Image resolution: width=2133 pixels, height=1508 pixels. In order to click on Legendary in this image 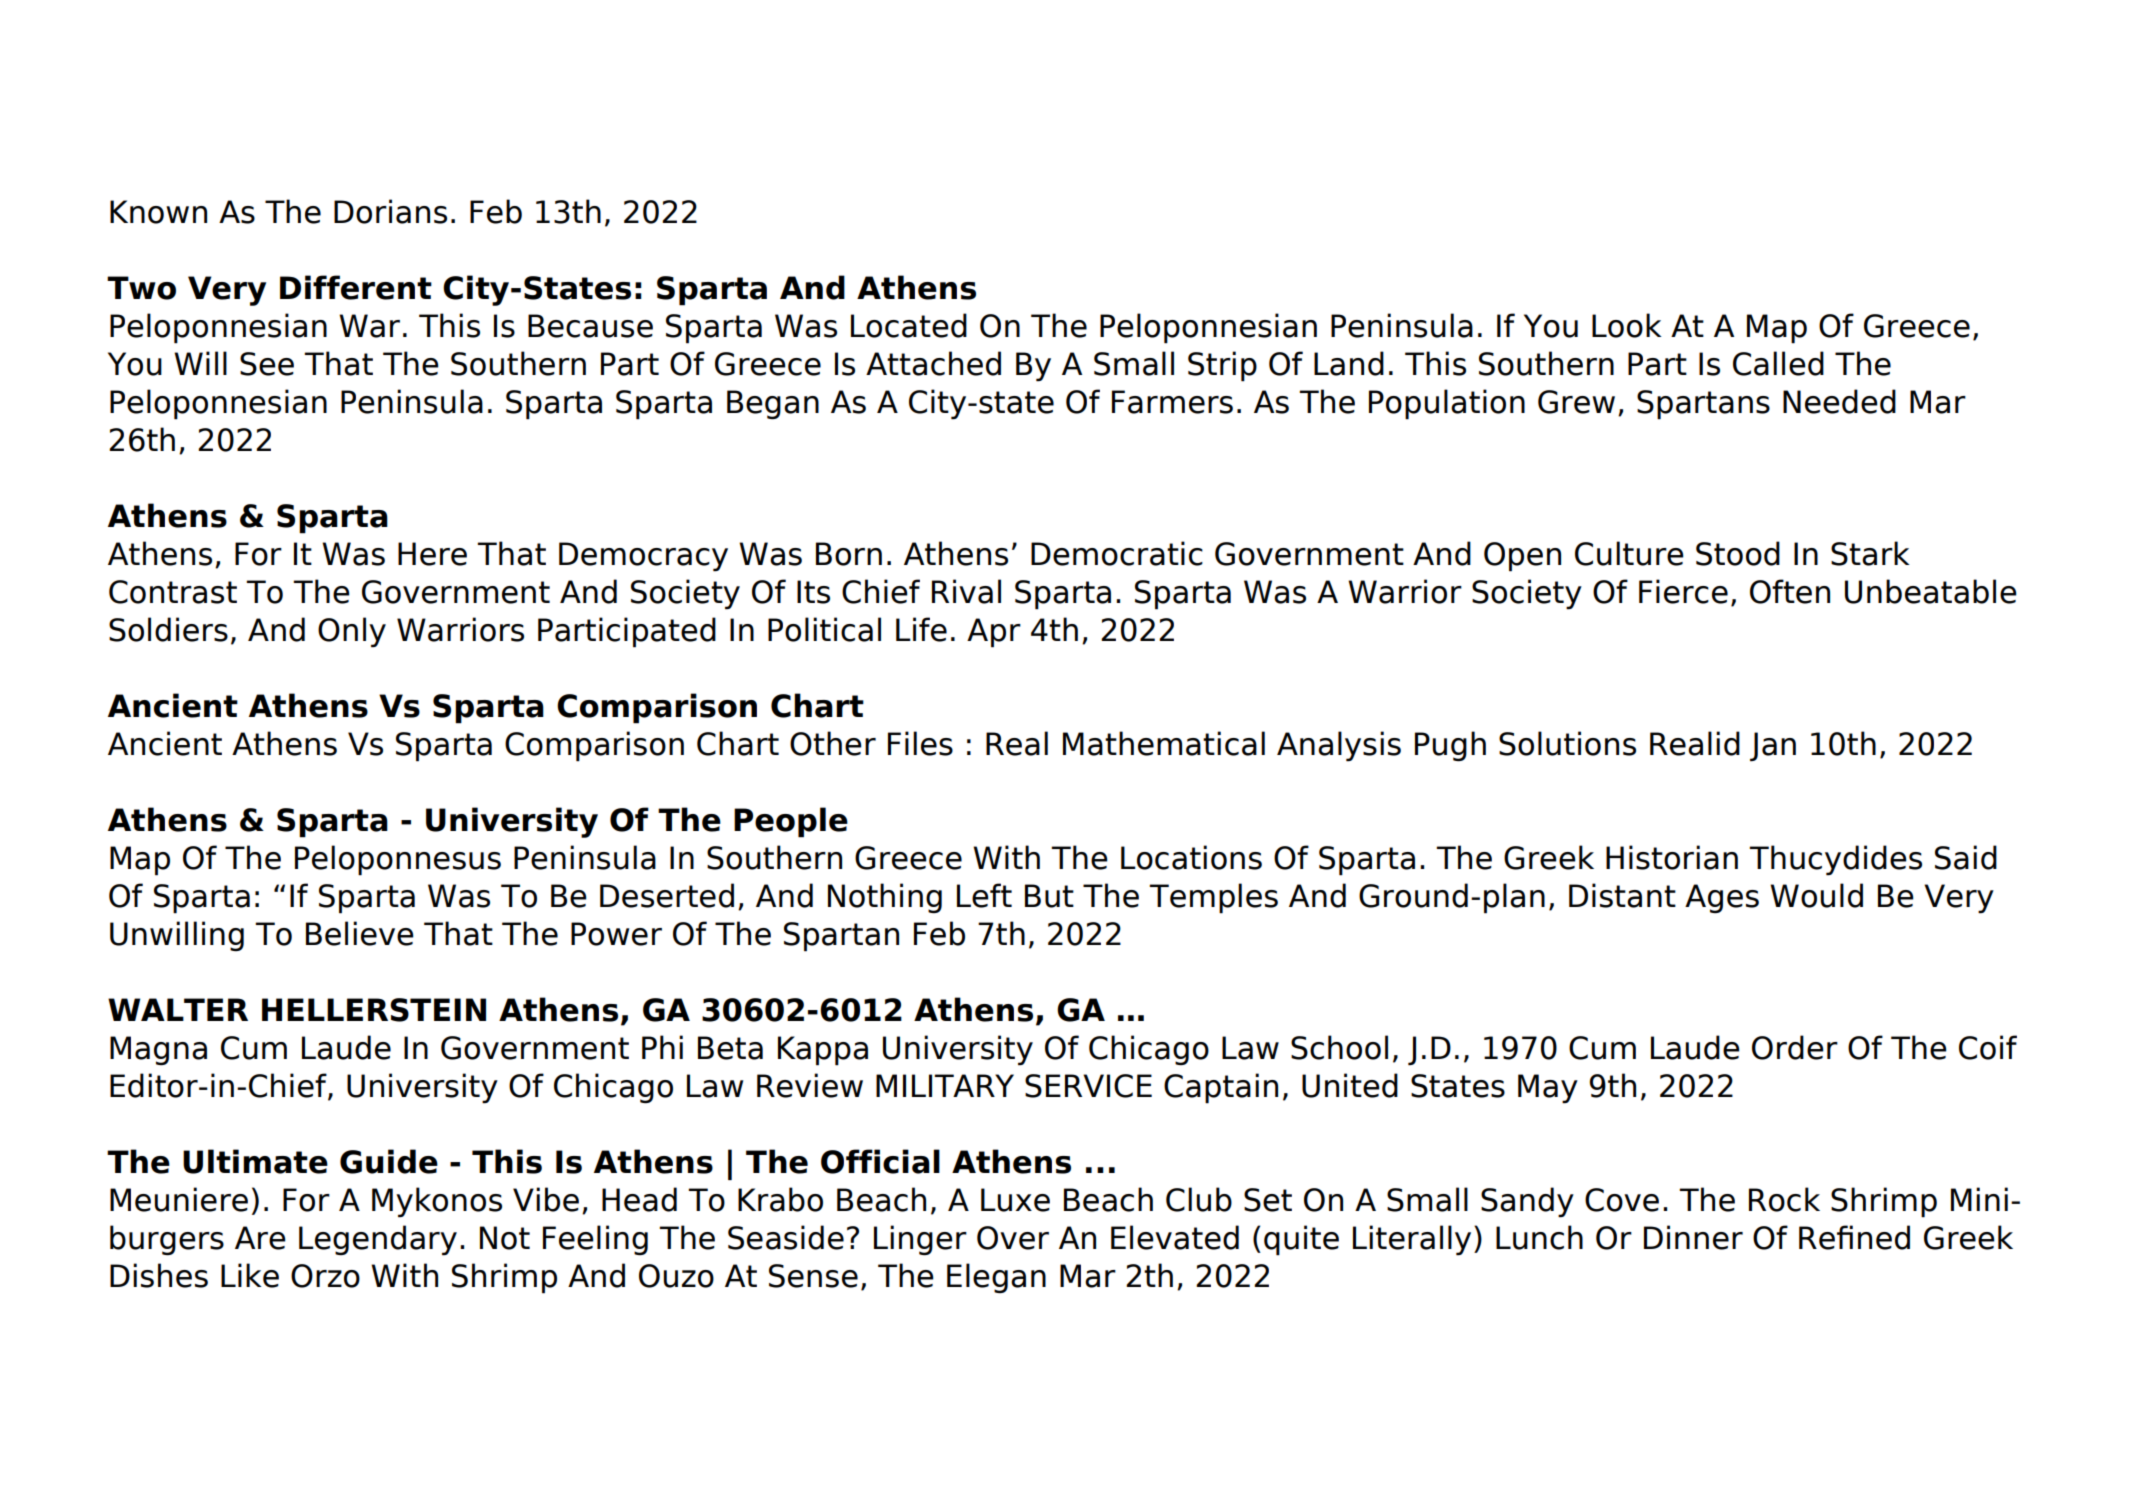, I will do `click(378, 1240)`.
